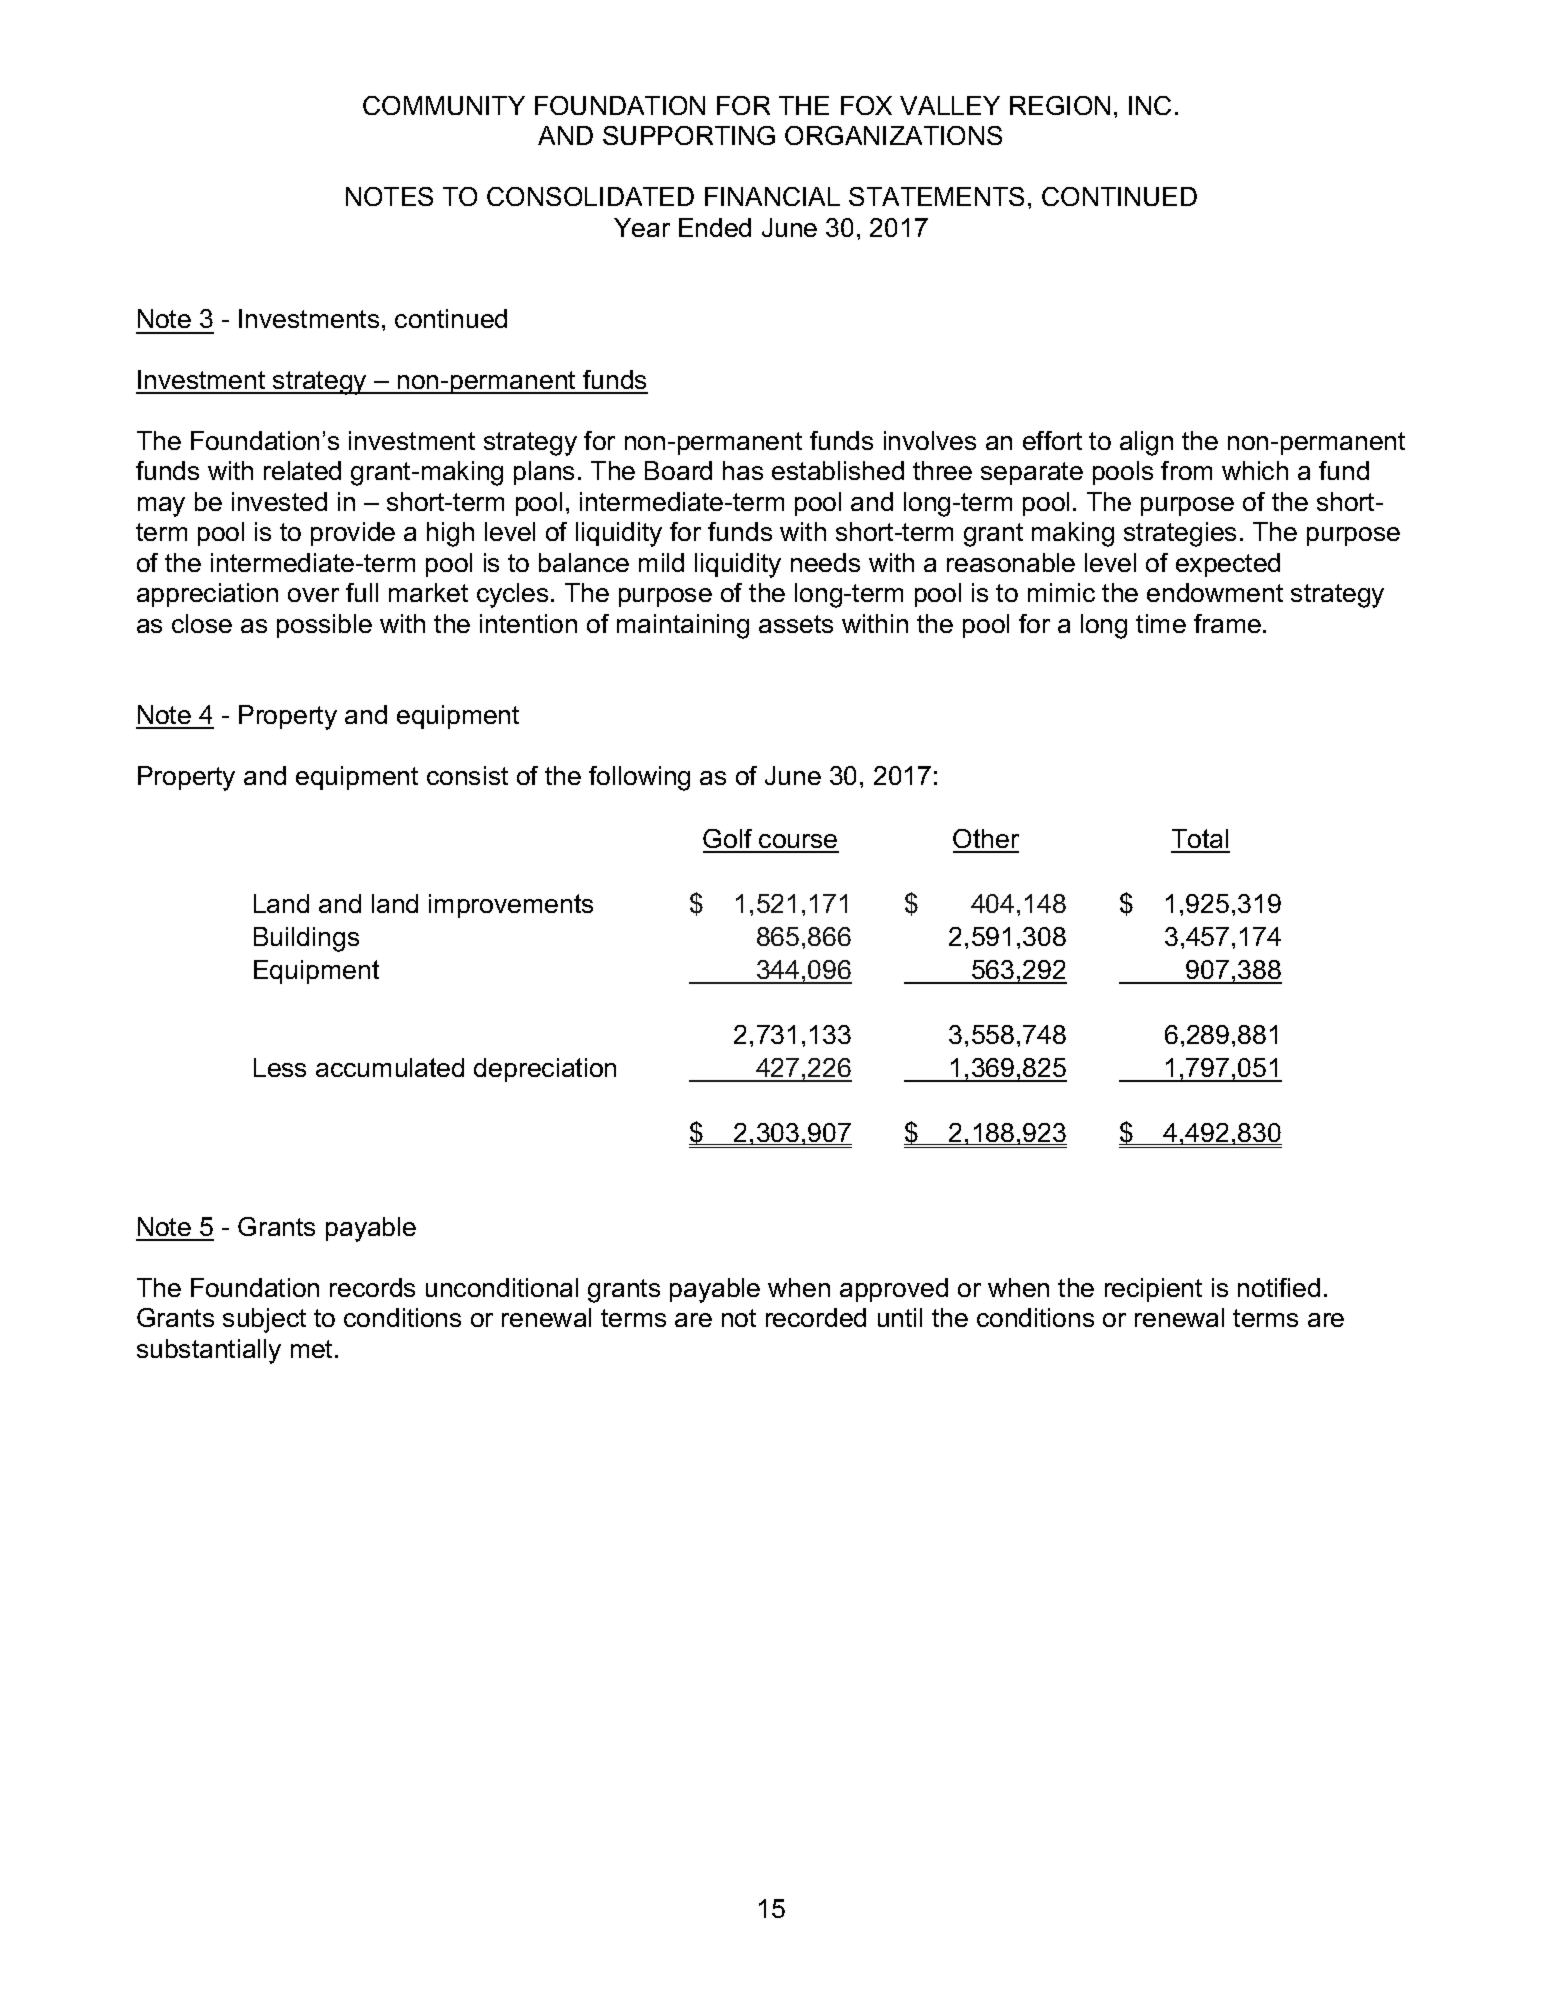 Image resolution: width=1543 pixels, height=1997 pixels. Describe the element at coordinates (444, 105) in the image. I see `COMMUNITY` at that location.
